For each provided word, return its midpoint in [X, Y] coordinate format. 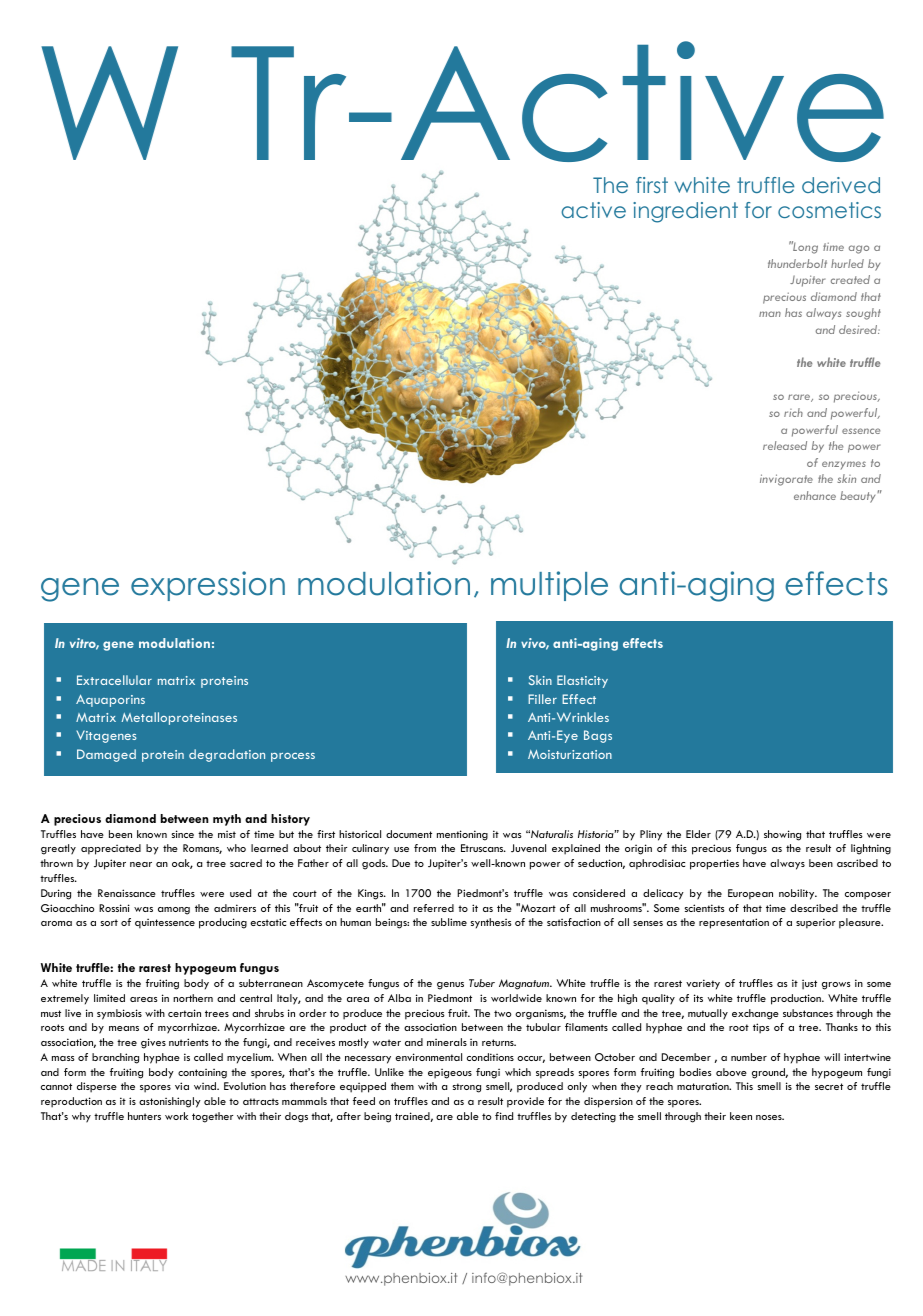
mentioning [462, 835]
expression [208, 586]
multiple [549, 586]
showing [782, 835]
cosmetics [829, 210]
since [182, 834]
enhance [815, 495]
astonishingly [170, 1102]
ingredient [685, 212]
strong [466, 1088]
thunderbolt [797, 263]
